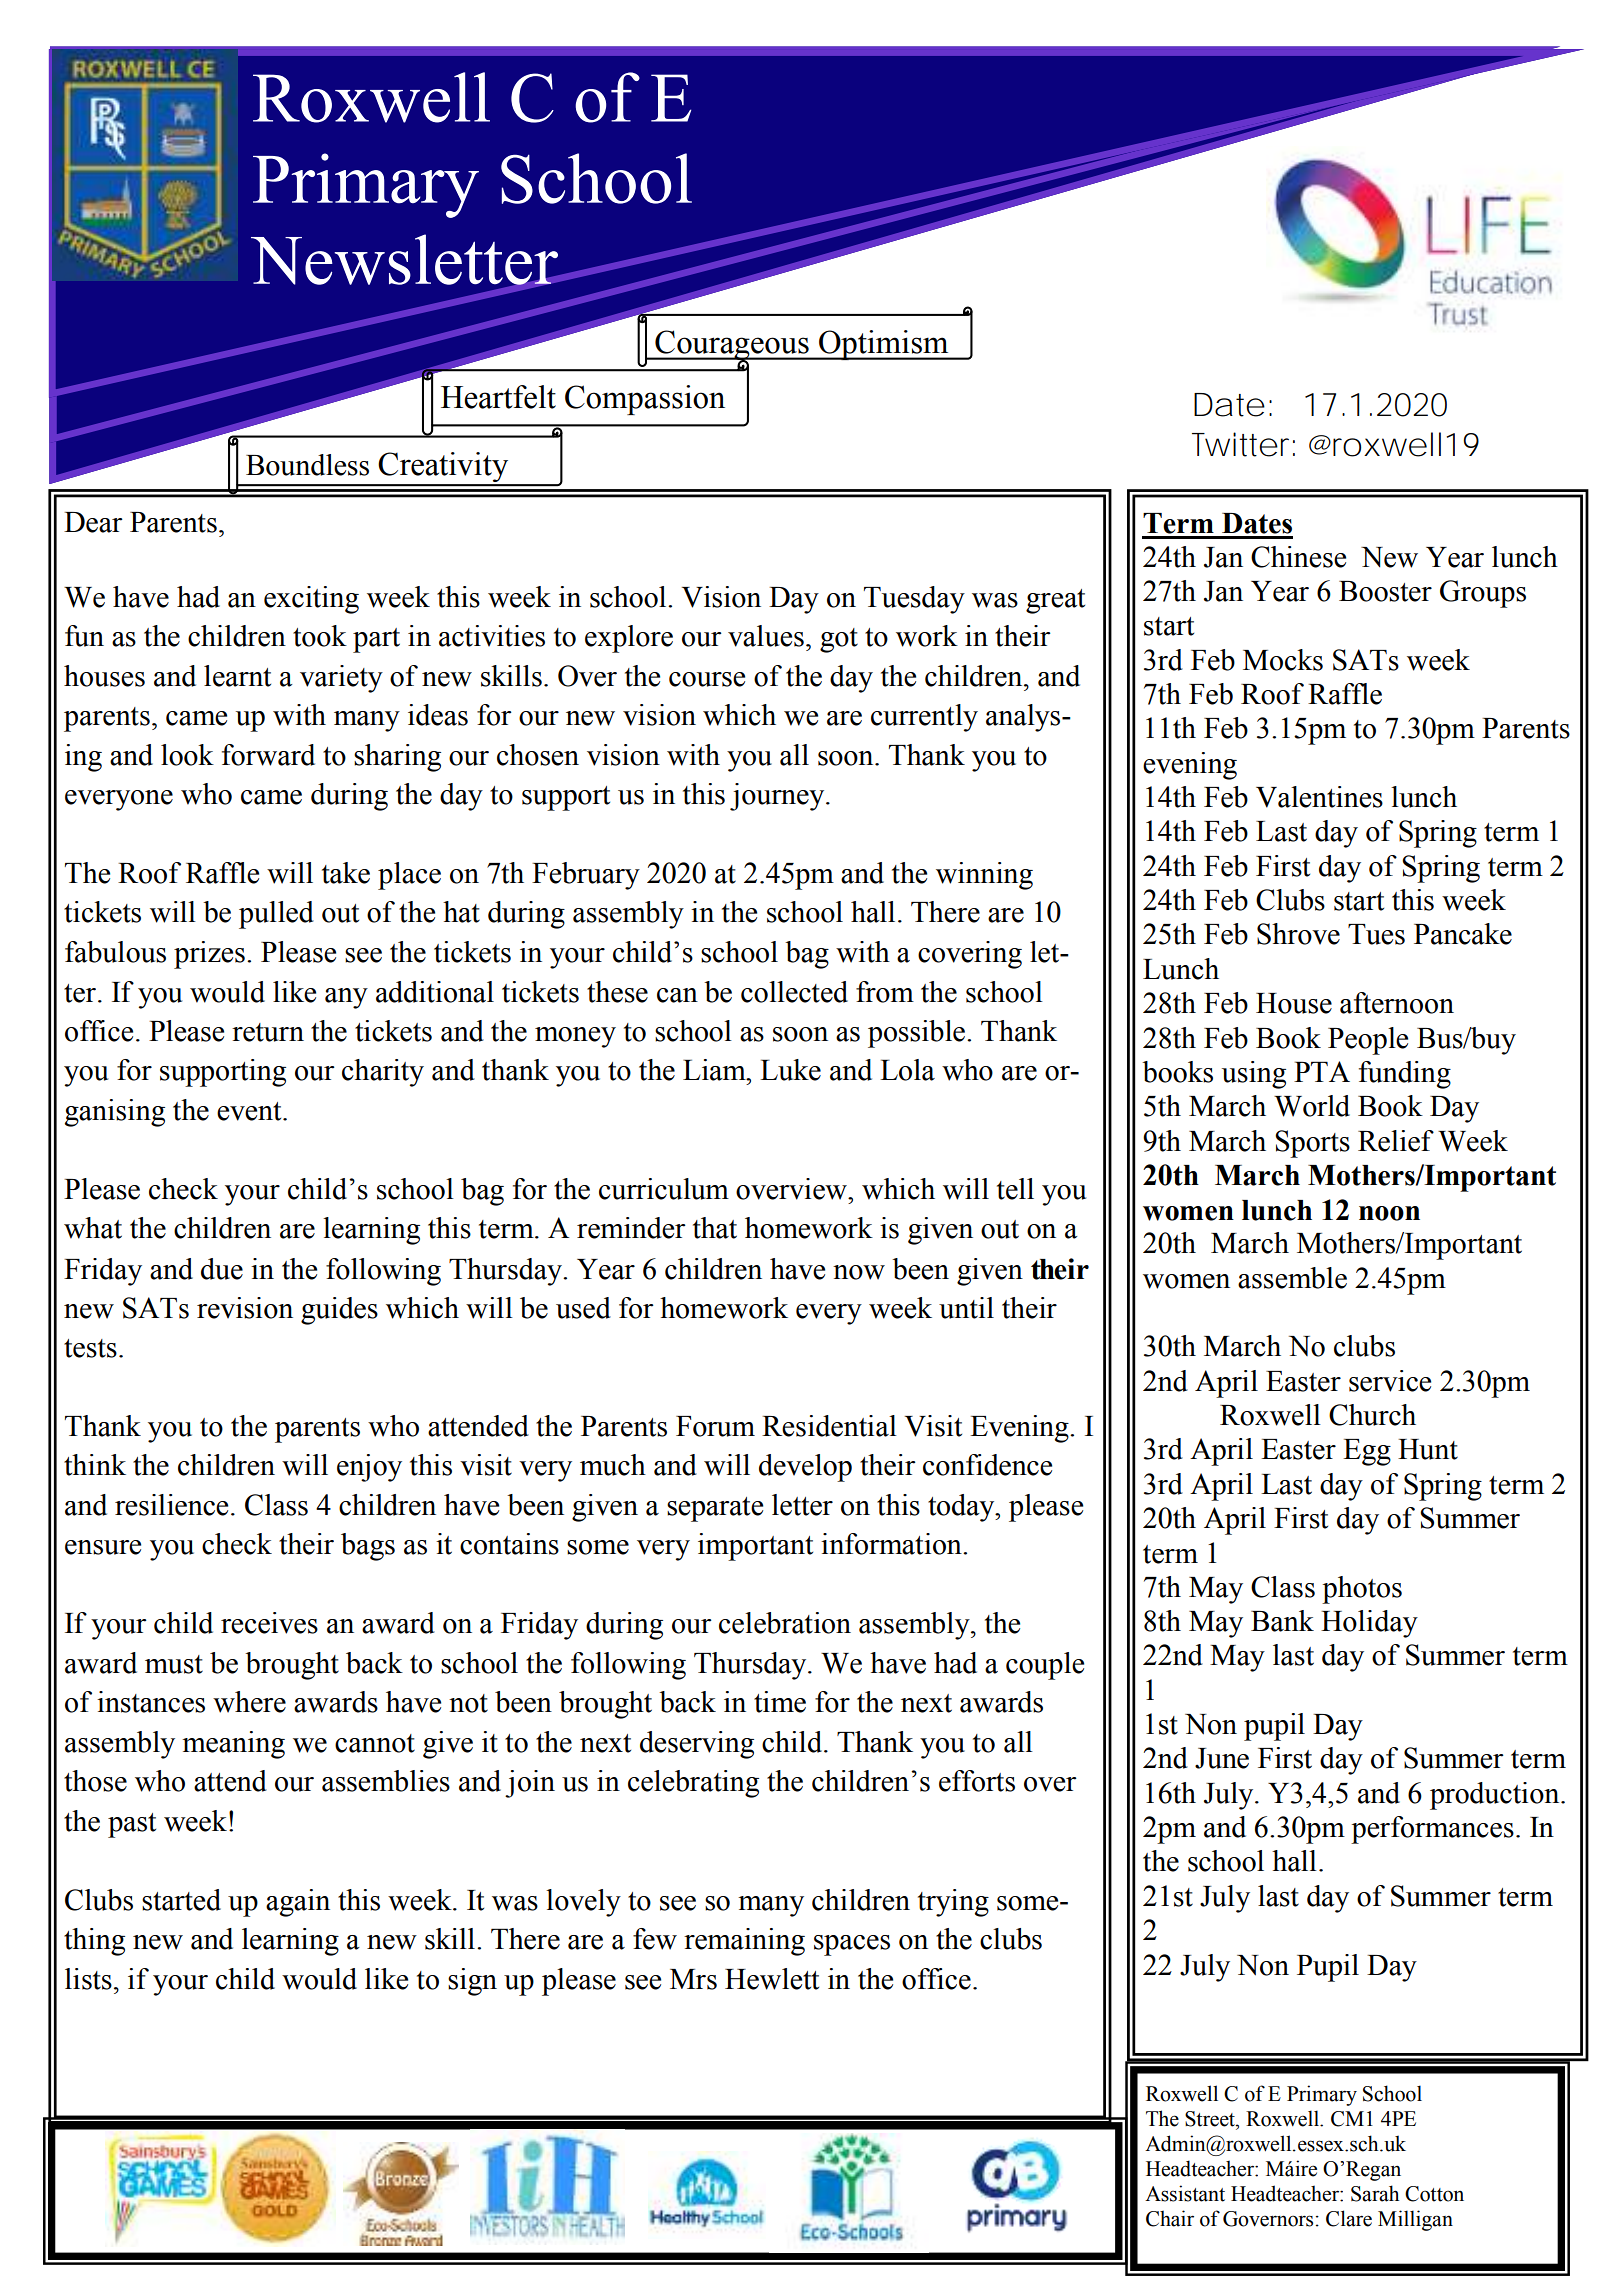 The width and height of the screenshot is (1616, 2285). I want to click on Hewlett, so click(772, 1979).
